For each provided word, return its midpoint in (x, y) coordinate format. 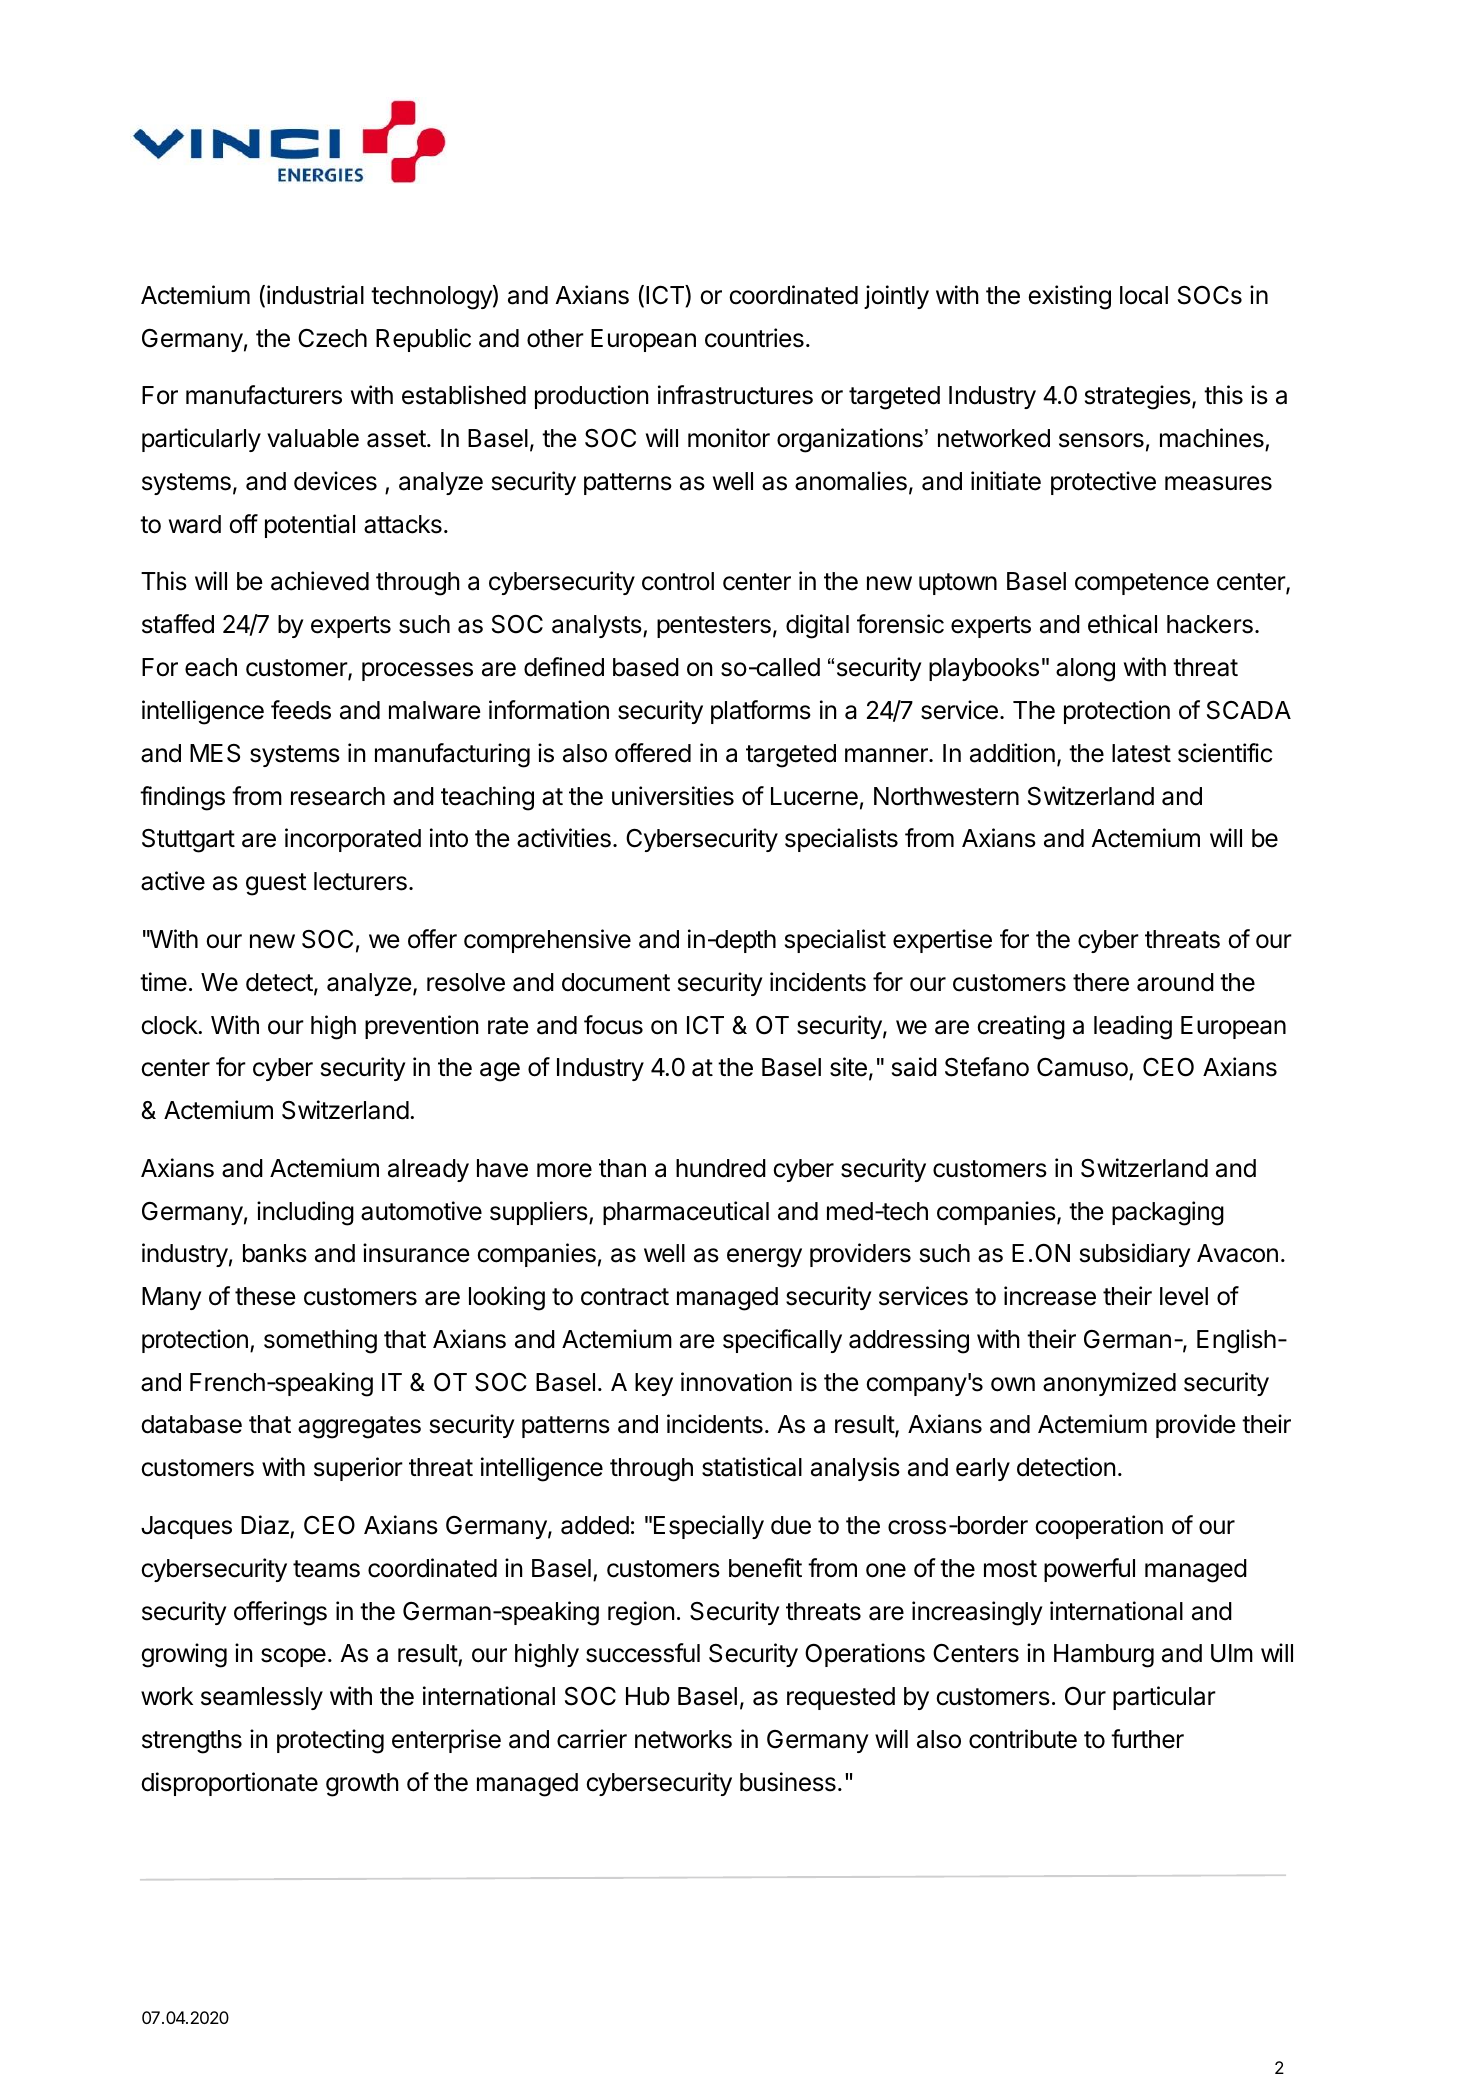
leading (1133, 1027)
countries (754, 338)
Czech (332, 338)
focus (613, 1025)
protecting (330, 1741)
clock (170, 1025)
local (1144, 295)
